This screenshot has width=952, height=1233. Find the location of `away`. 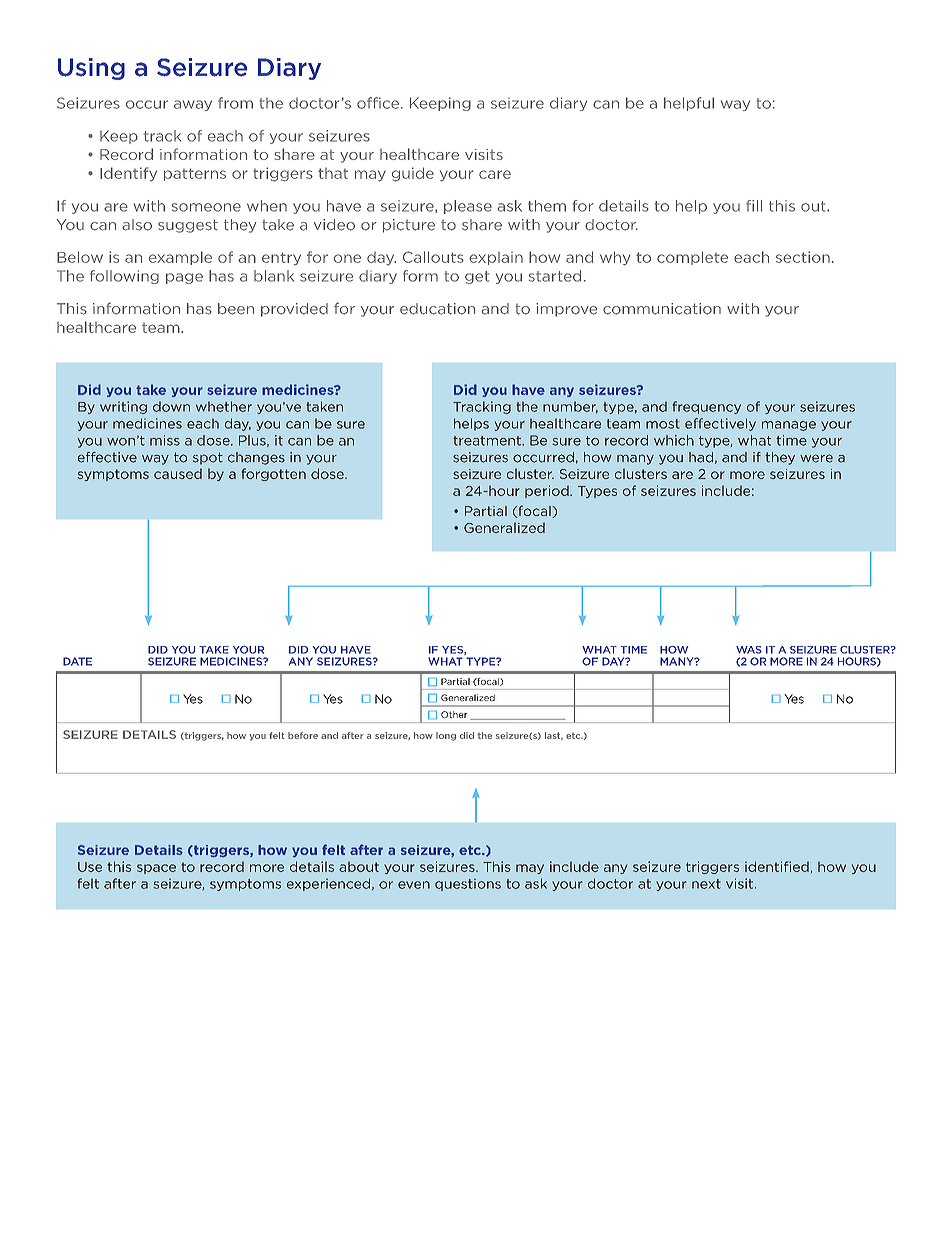

away is located at coordinates (193, 105).
